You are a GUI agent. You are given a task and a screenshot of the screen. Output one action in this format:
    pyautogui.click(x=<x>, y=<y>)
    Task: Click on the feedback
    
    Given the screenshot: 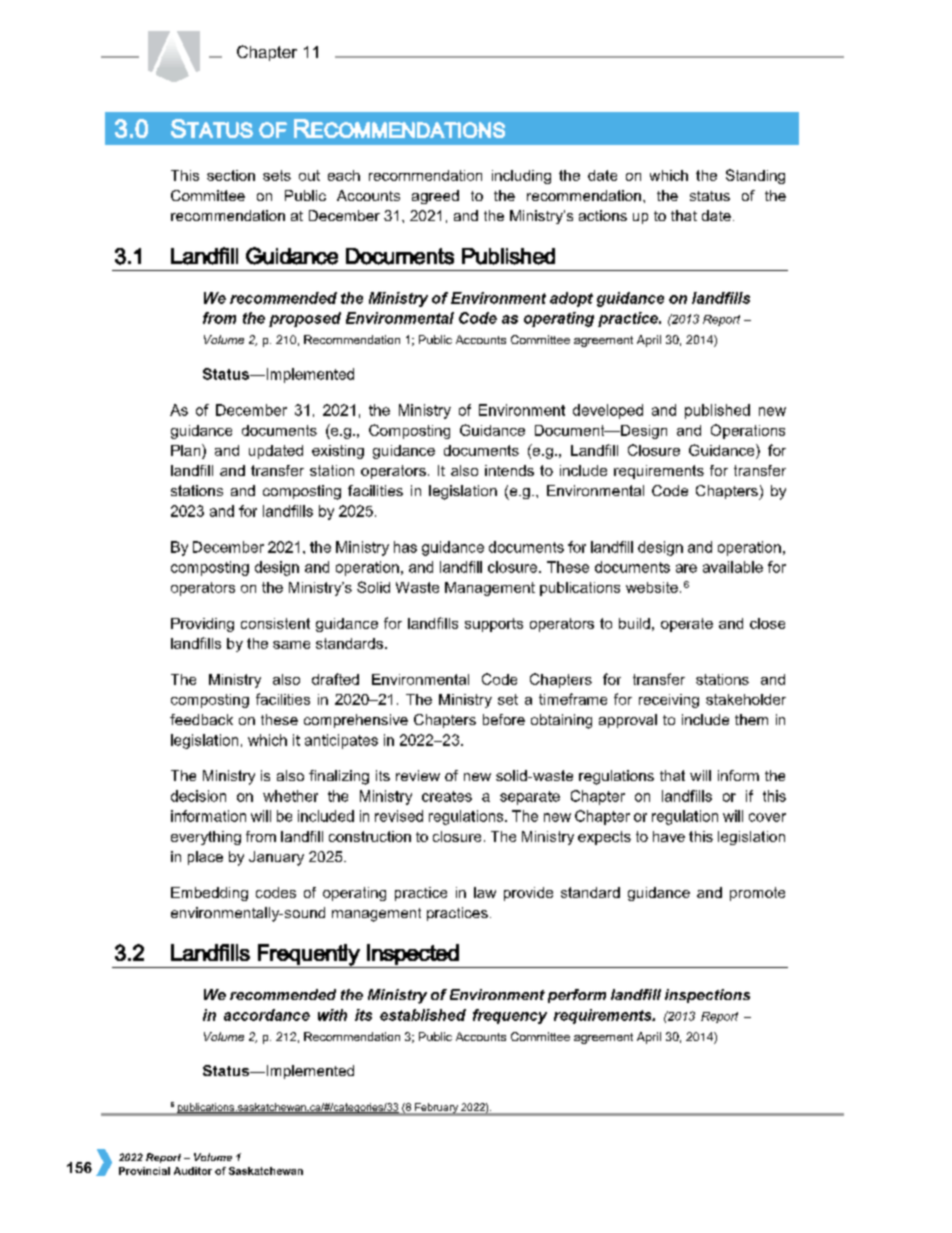 What is the action you would take?
    pyautogui.click(x=201, y=719)
